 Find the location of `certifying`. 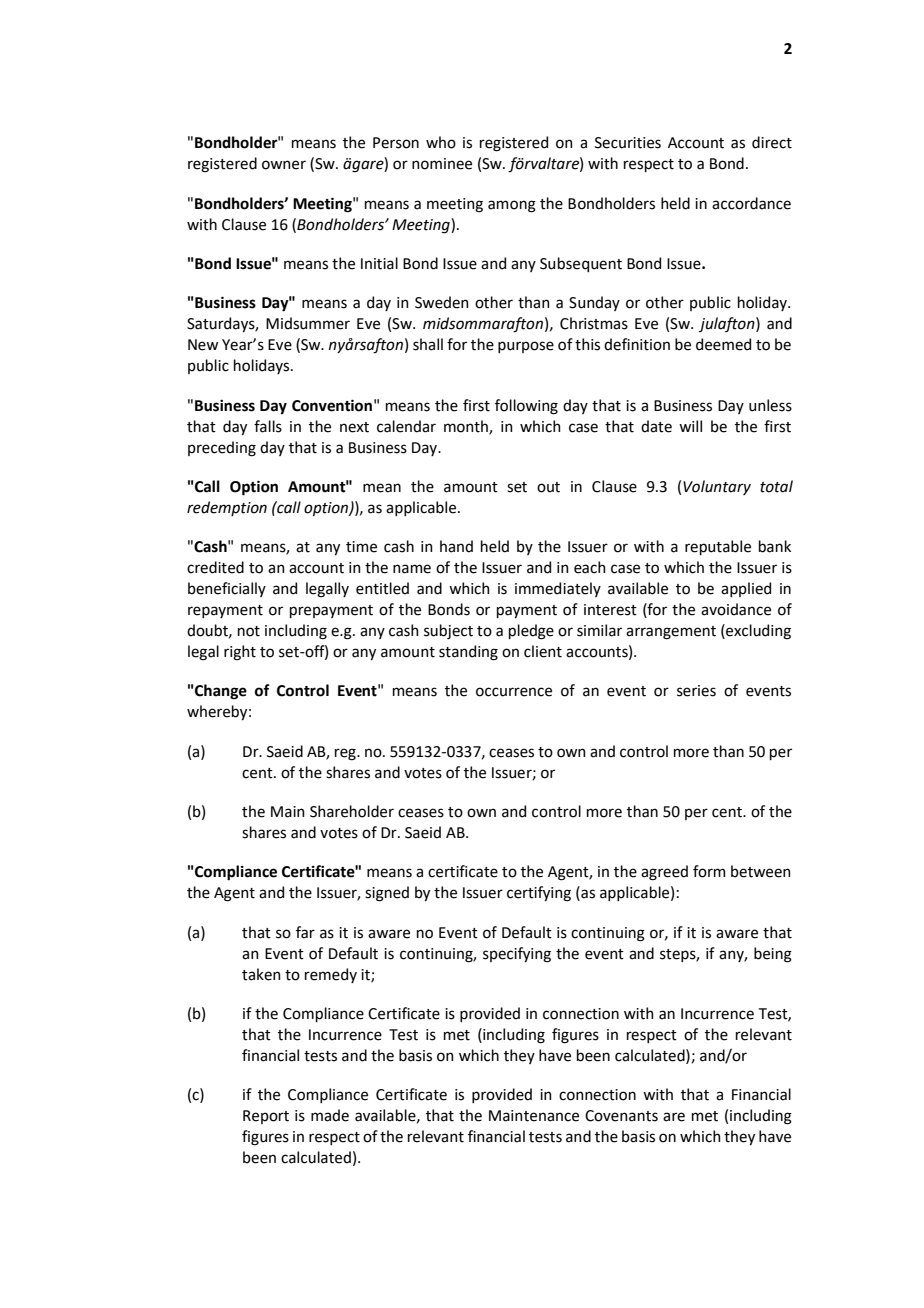

certifying is located at coordinates (539, 894).
